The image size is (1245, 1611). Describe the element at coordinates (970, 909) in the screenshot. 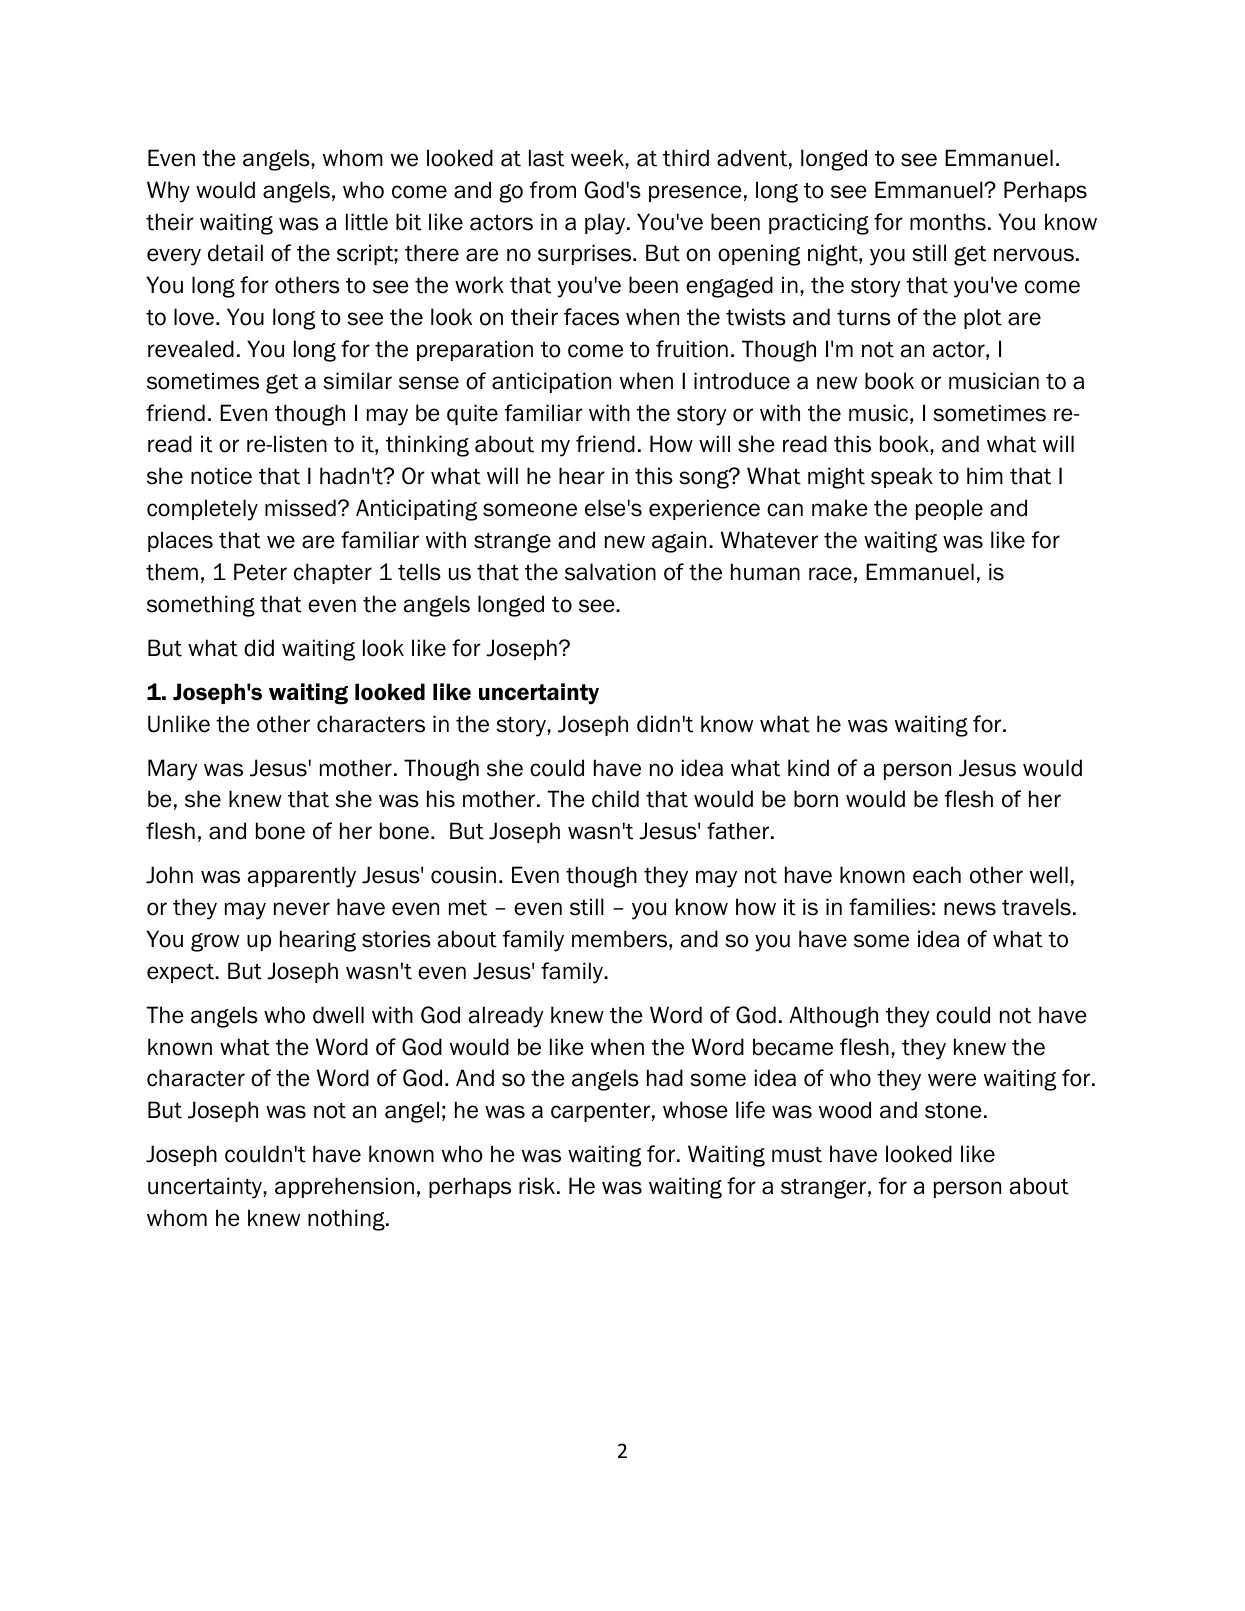

I see `news` at that location.
